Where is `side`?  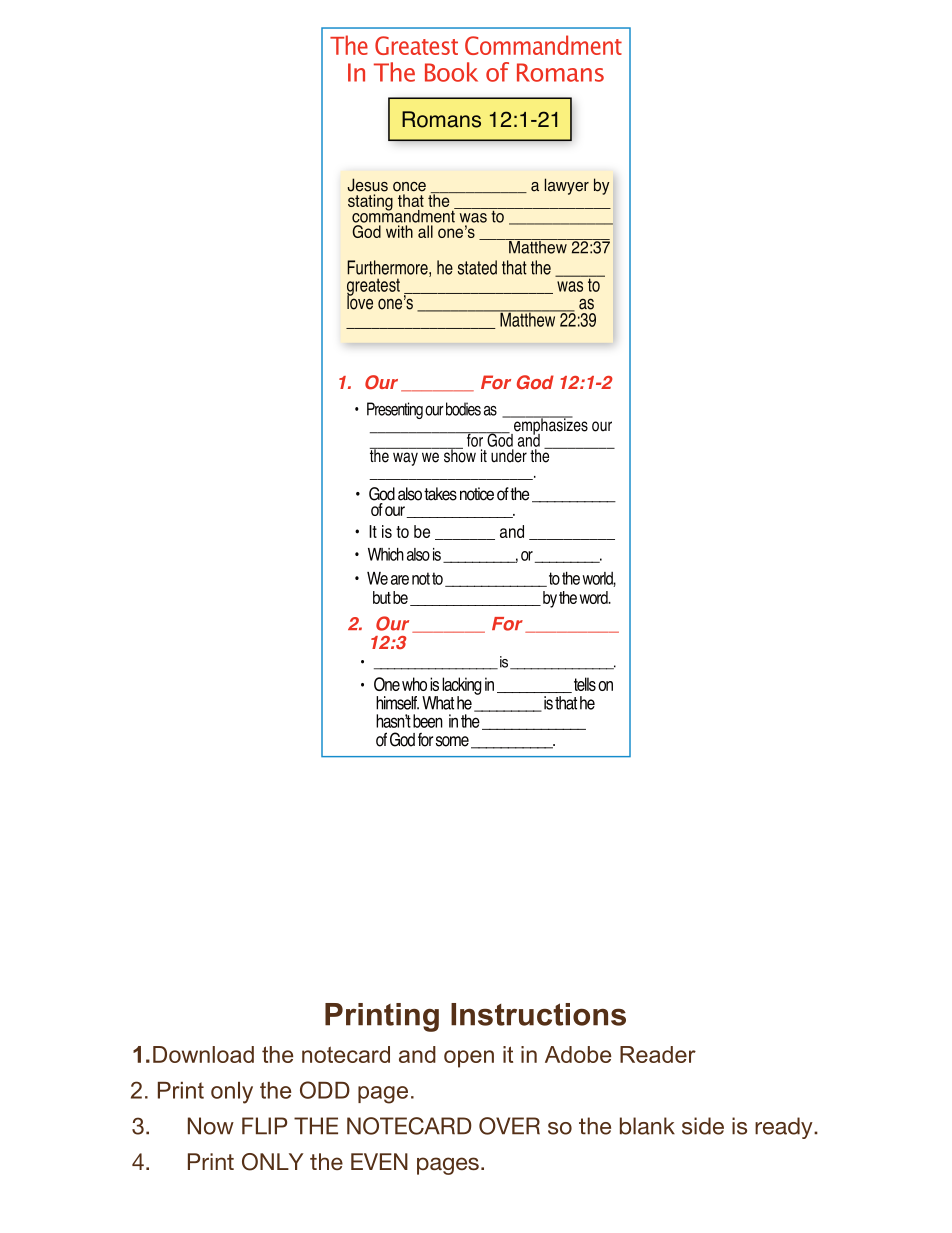 side is located at coordinates (703, 1126).
